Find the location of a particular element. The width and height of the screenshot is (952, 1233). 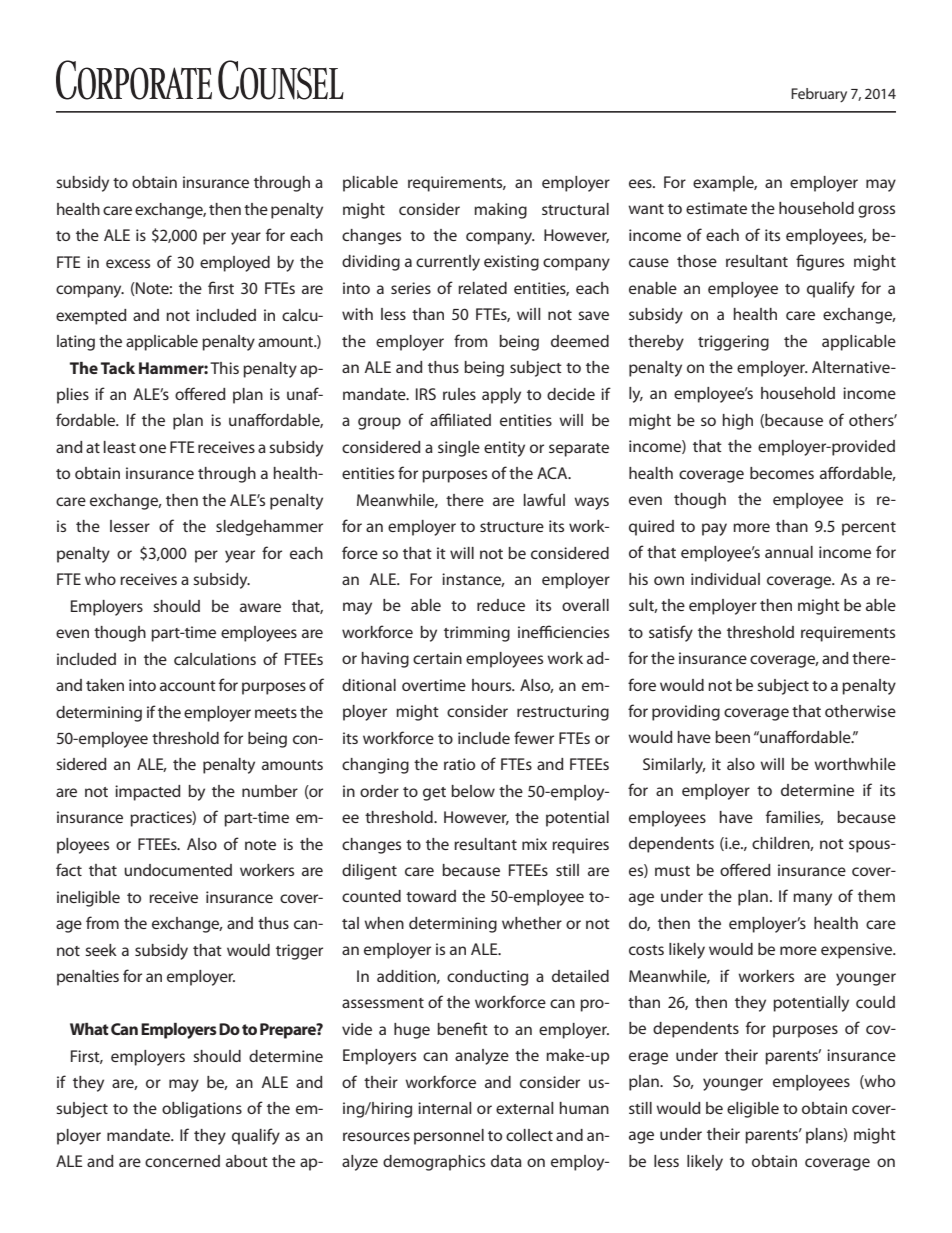

impacted is located at coordinates (148, 793).
